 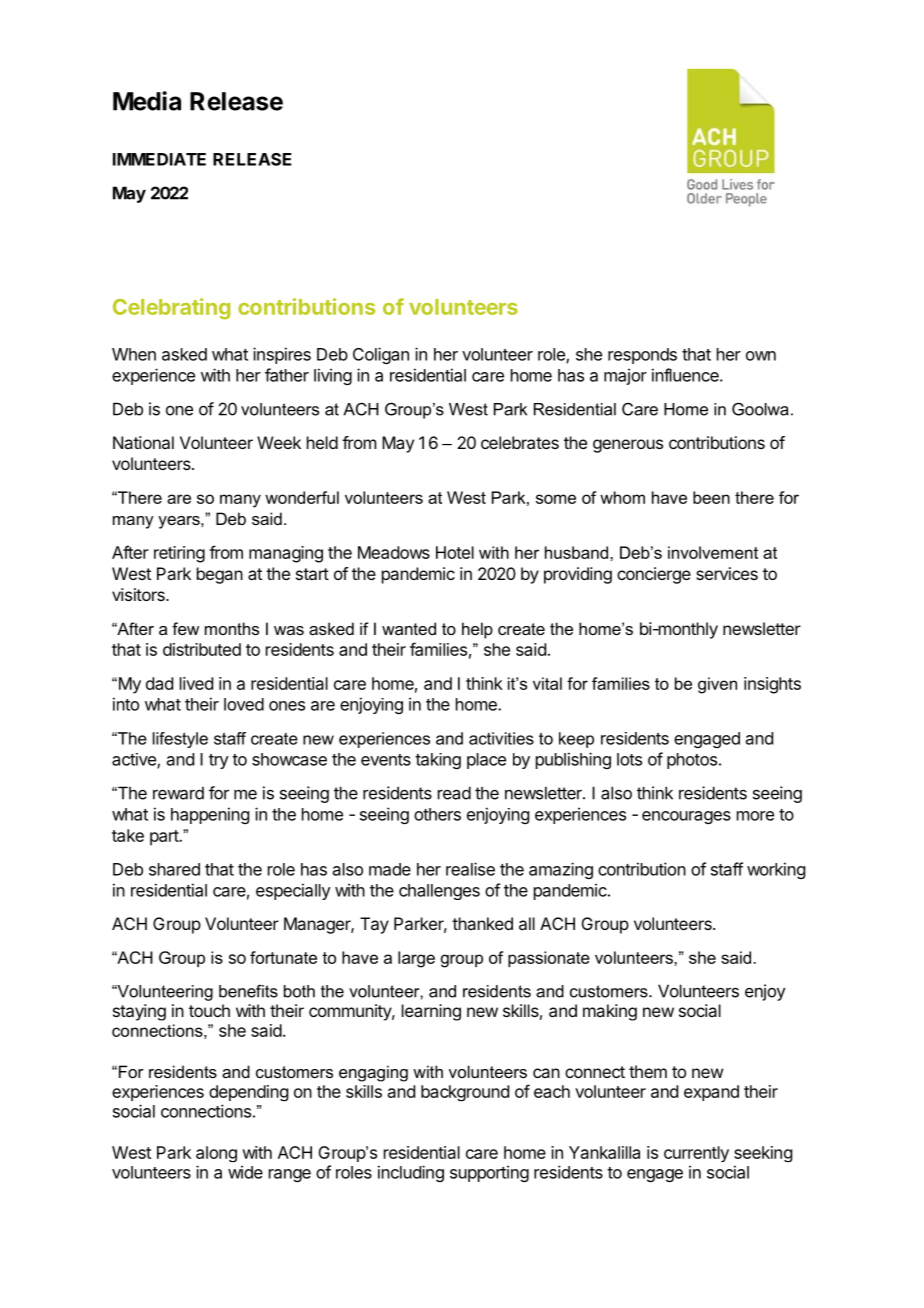 I want to click on taking, so click(x=438, y=761).
